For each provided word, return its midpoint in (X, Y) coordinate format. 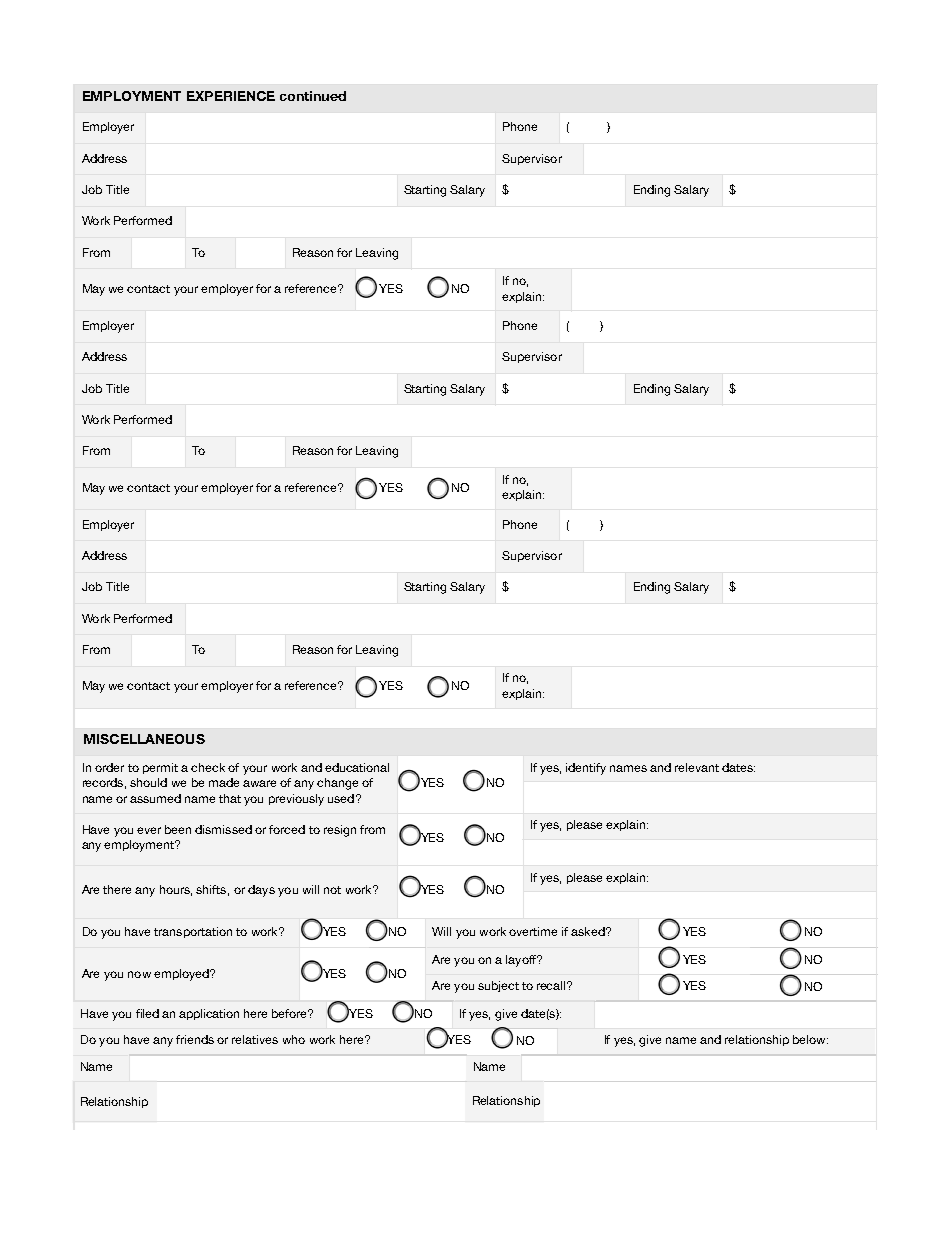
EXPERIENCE (231, 96)
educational (357, 767)
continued (313, 96)
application (209, 1014)
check (208, 767)
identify (586, 769)
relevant (697, 767)
